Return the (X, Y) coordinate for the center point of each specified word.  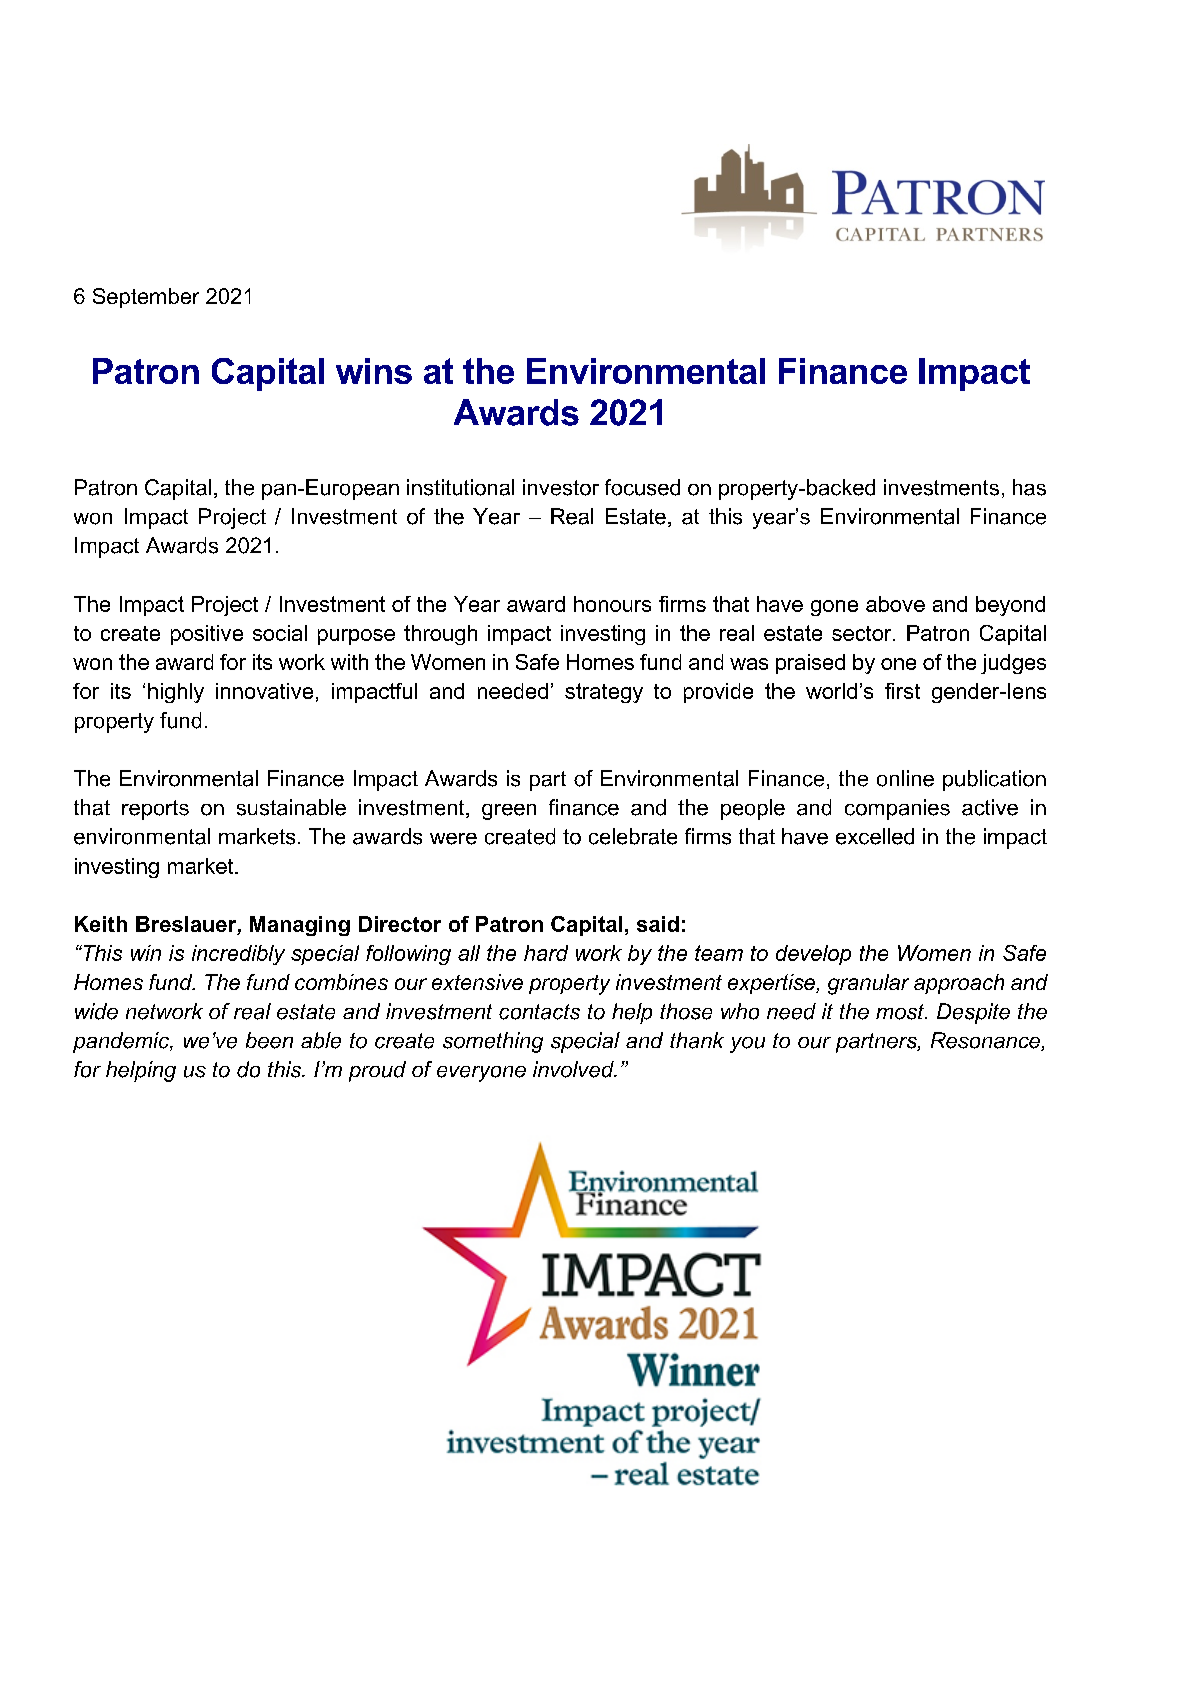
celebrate (633, 836)
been (269, 1040)
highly (176, 693)
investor (561, 487)
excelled (875, 836)
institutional (460, 487)
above (895, 604)
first (902, 691)
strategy (604, 693)
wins (374, 371)
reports (155, 810)
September (146, 298)
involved (574, 1069)
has (1029, 487)
